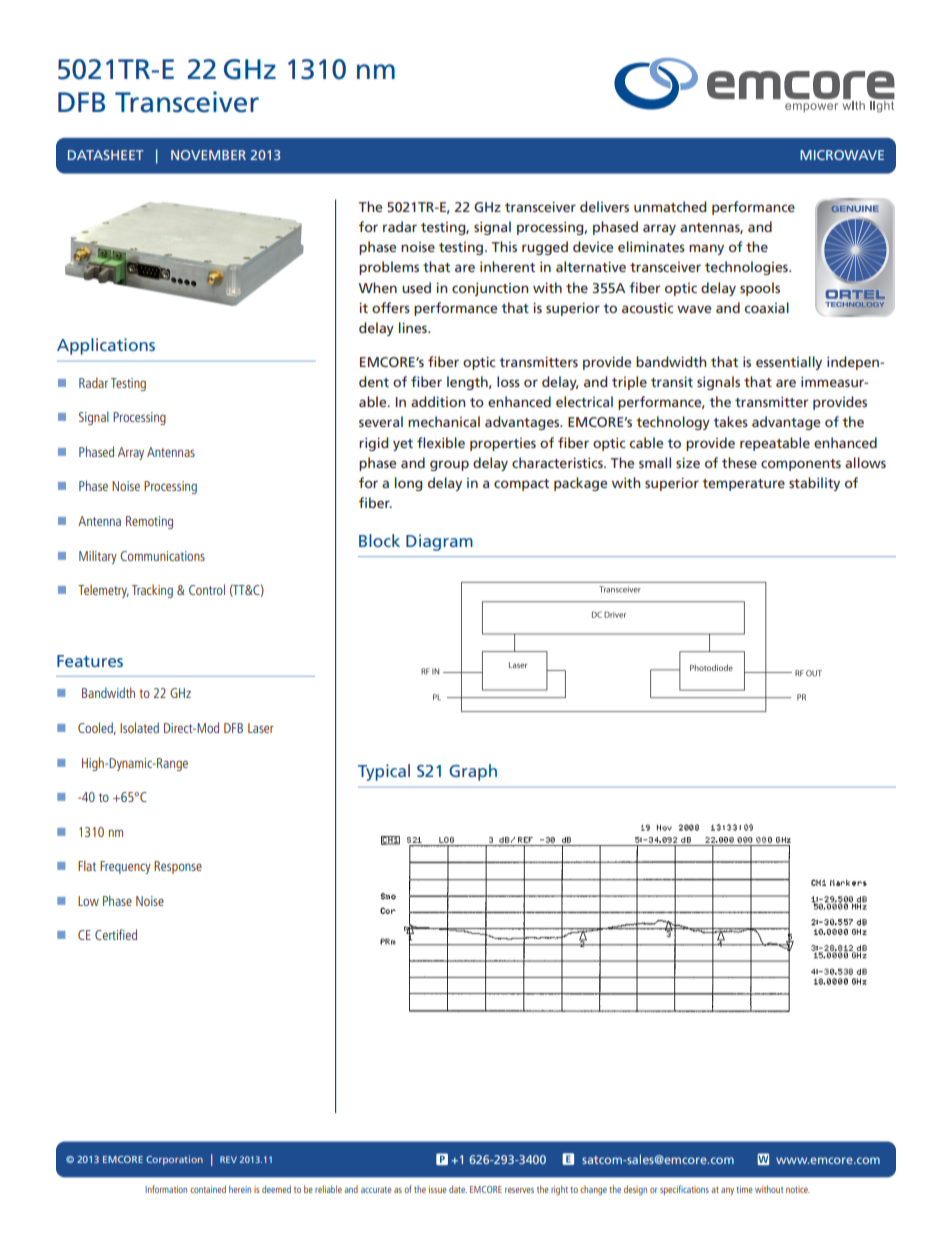 This screenshot has height=1233, width=952. I want to click on unmatched, so click(670, 206).
